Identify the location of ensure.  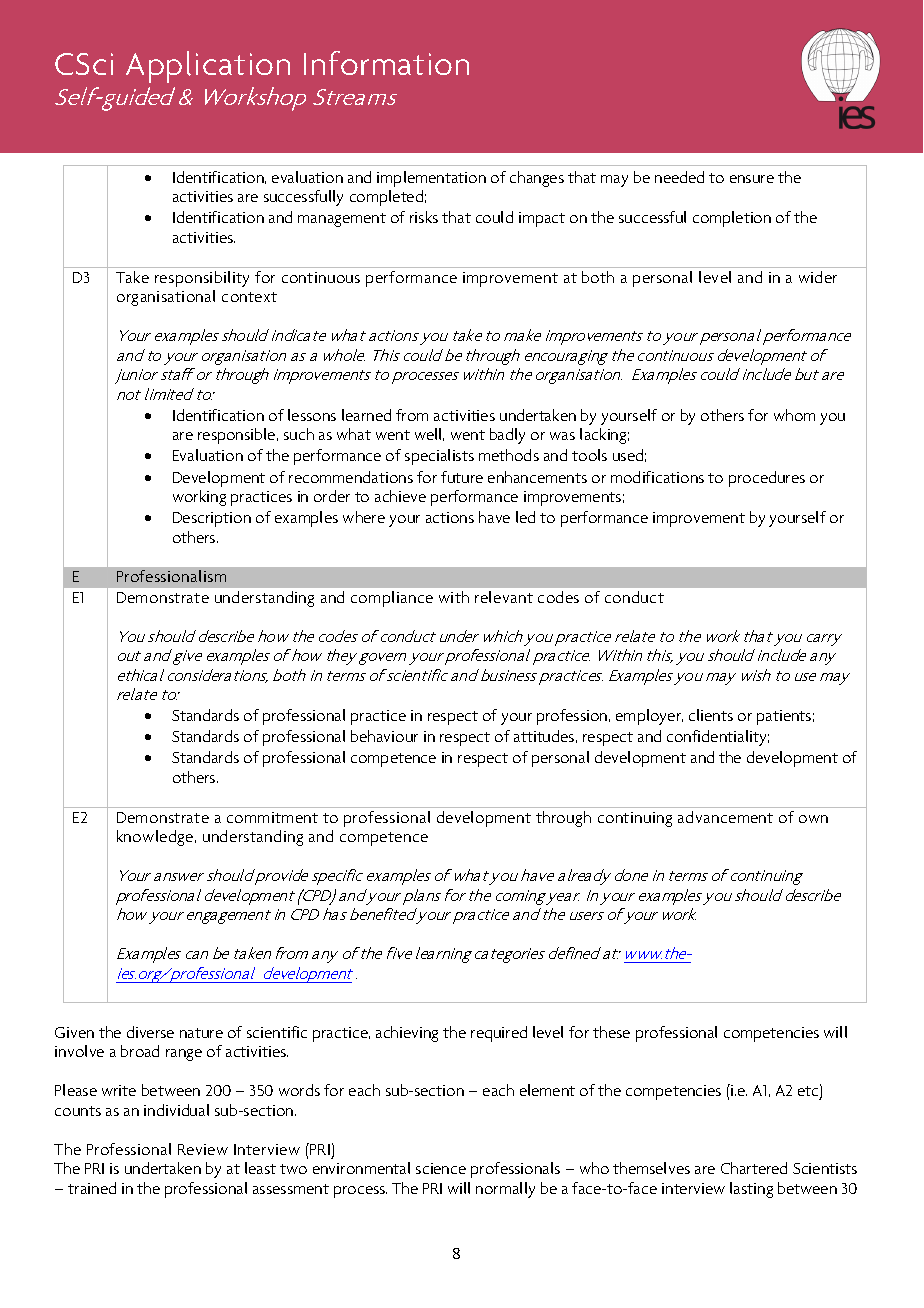
(752, 179).
